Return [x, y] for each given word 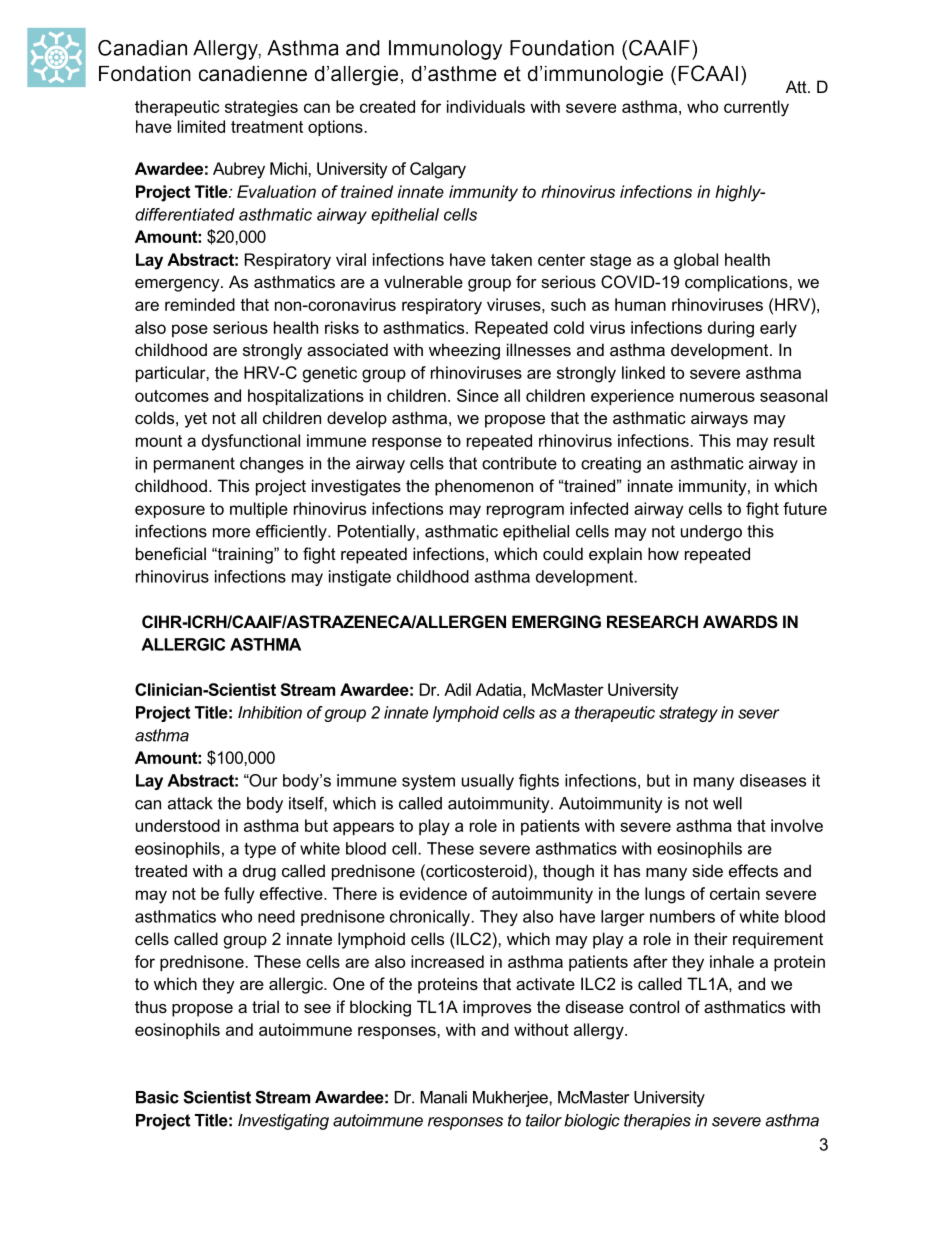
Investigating [283, 1122]
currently [756, 108]
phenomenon [484, 487]
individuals [486, 106]
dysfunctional [251, 442]
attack [190, 803]
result [794, 440]
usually [488, 782]
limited [201, 126]
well [727, 803]
